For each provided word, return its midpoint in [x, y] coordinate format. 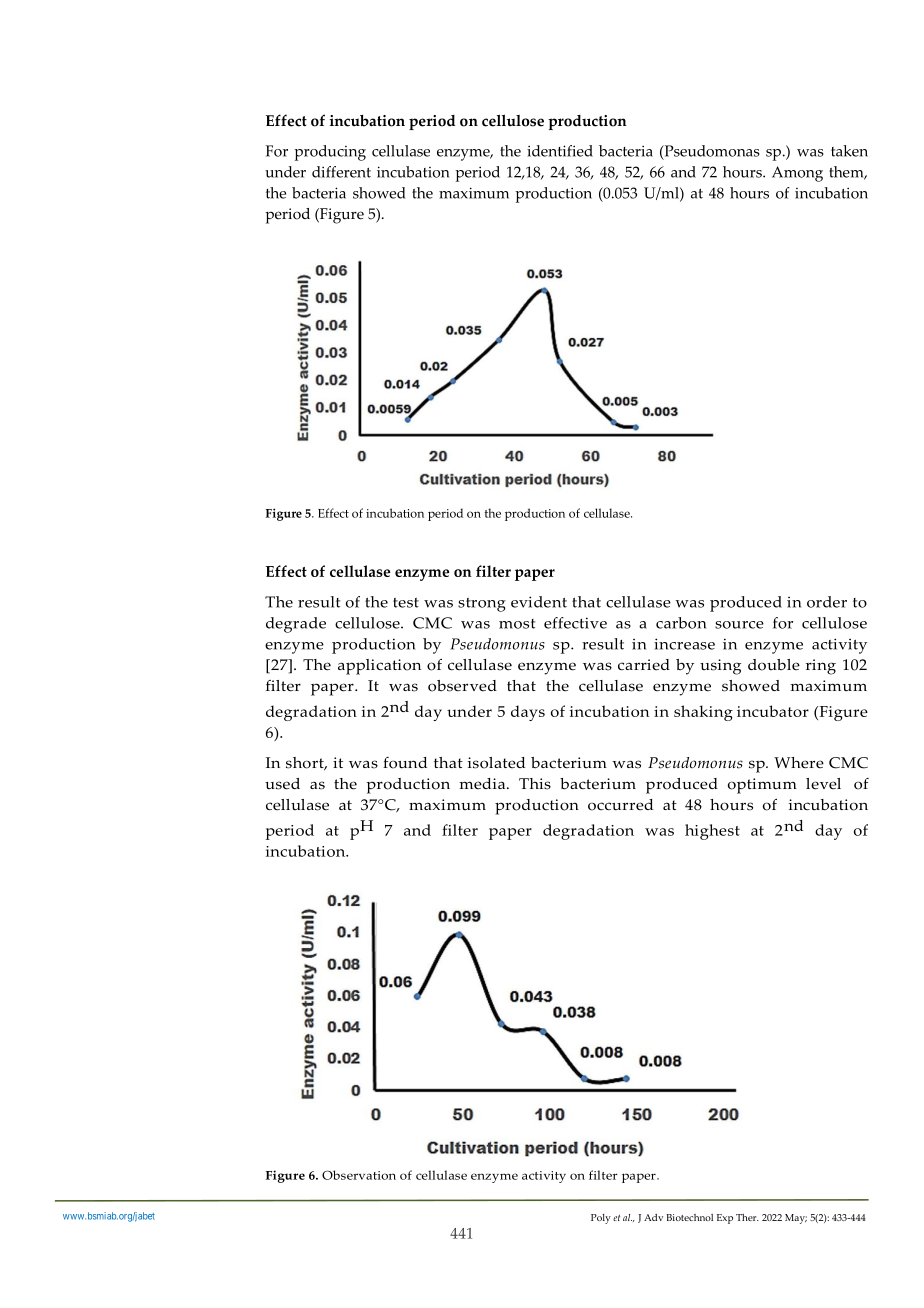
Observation [359, 1175]
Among [797, 174]
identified [560, 151]
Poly [601, 1219]
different [341, 172]
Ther [747, 1217]
